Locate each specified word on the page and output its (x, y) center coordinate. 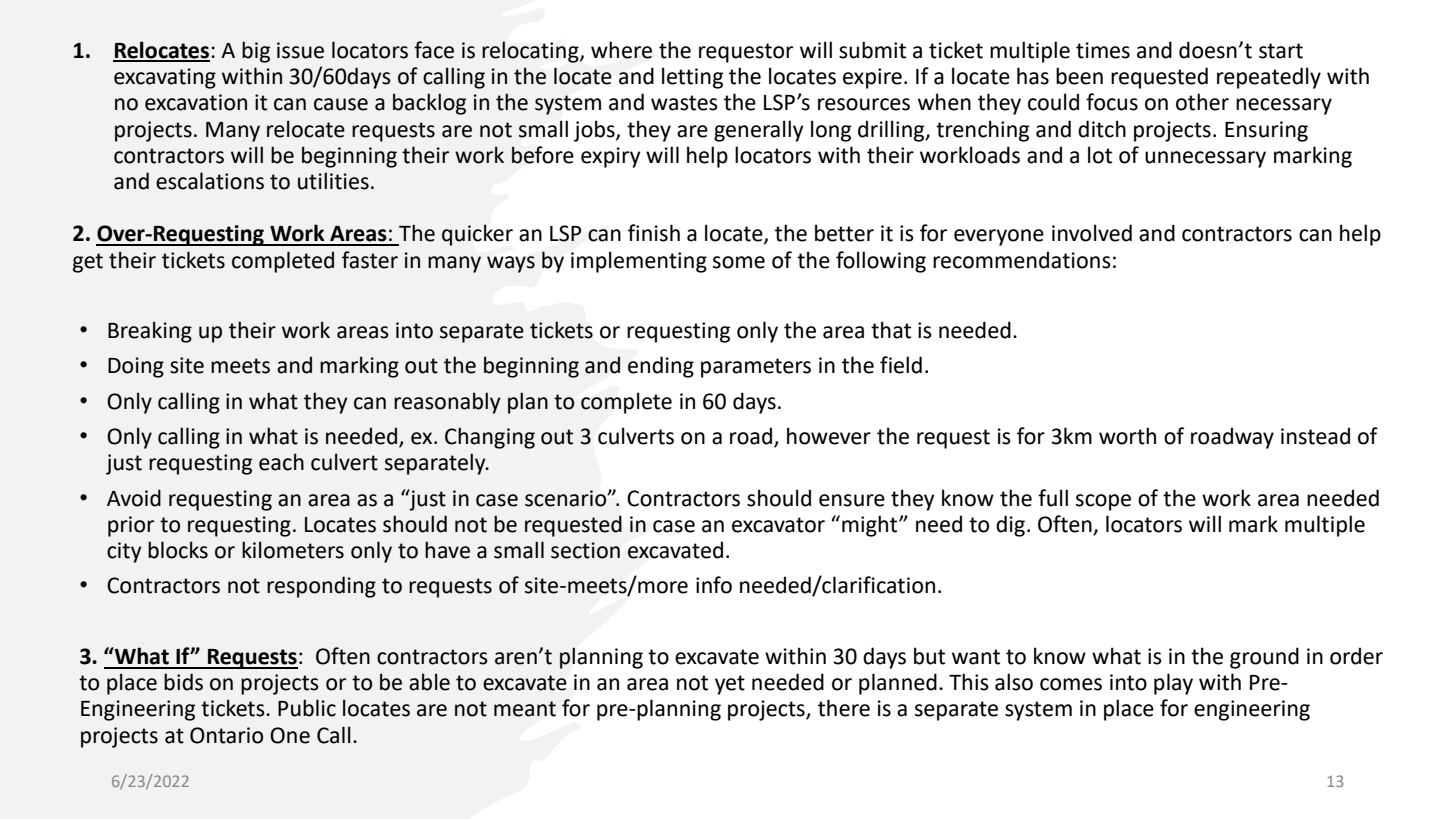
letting (692, 78)
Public (307, 708)
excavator (778, 525)
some (739, 262)
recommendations (1022, 260)
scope (1103, 502)
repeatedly (1269, 78)
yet (730, 685)
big (256, 52)
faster (370, 260)
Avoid (134, 498)
